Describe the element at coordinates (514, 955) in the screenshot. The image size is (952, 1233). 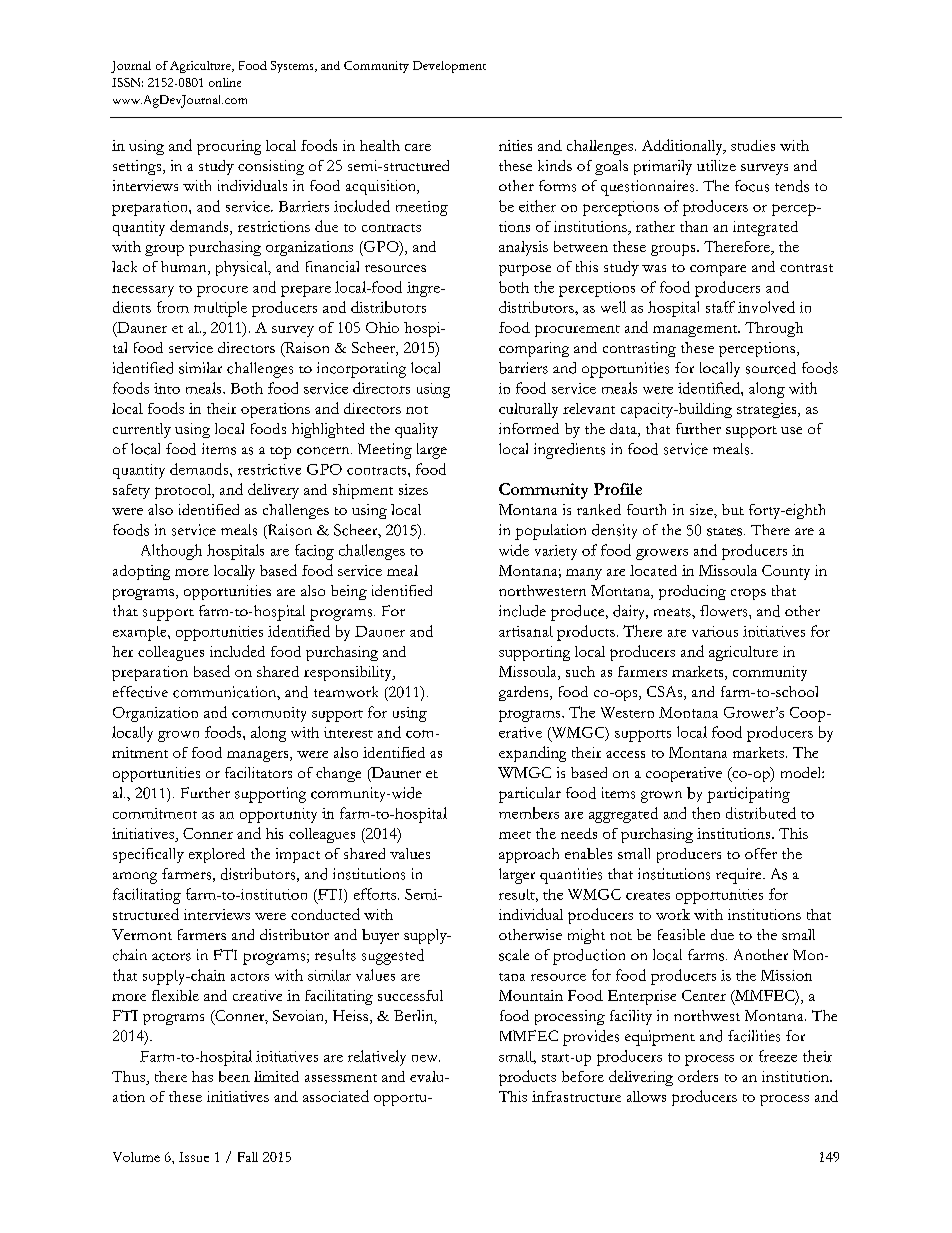
I see `scale` at that location.
